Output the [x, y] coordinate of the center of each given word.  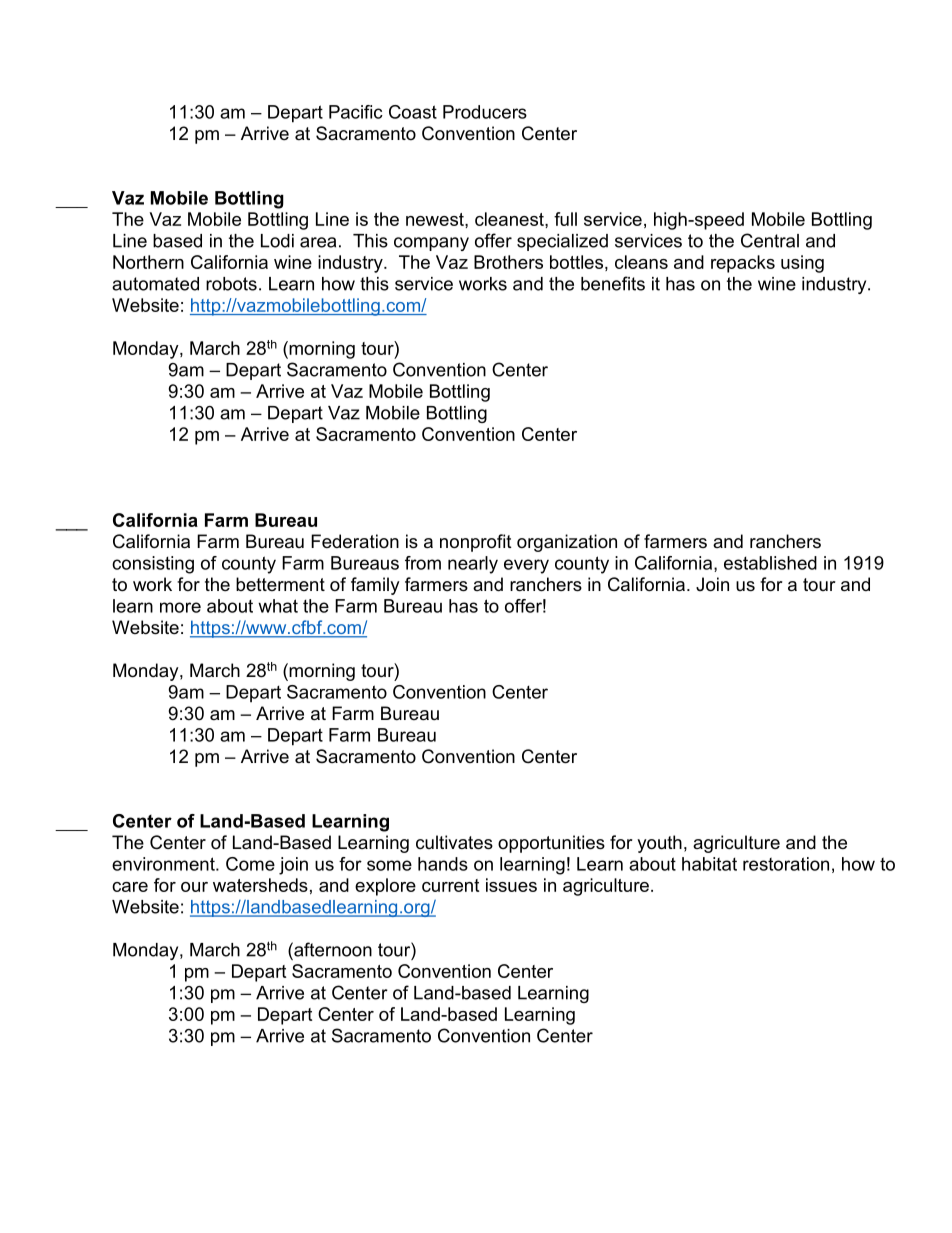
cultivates [454, 842]
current [450, 885]
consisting [153, 565]
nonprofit [476, 543]
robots [231, 284]
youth [659, 844]
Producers [485, 112]
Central [770, 240]
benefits [613, 283]
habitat [709, 864]
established [770, 563]
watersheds [260, 885]
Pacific [356, 112]
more [180, 607]
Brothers [508, 262]
